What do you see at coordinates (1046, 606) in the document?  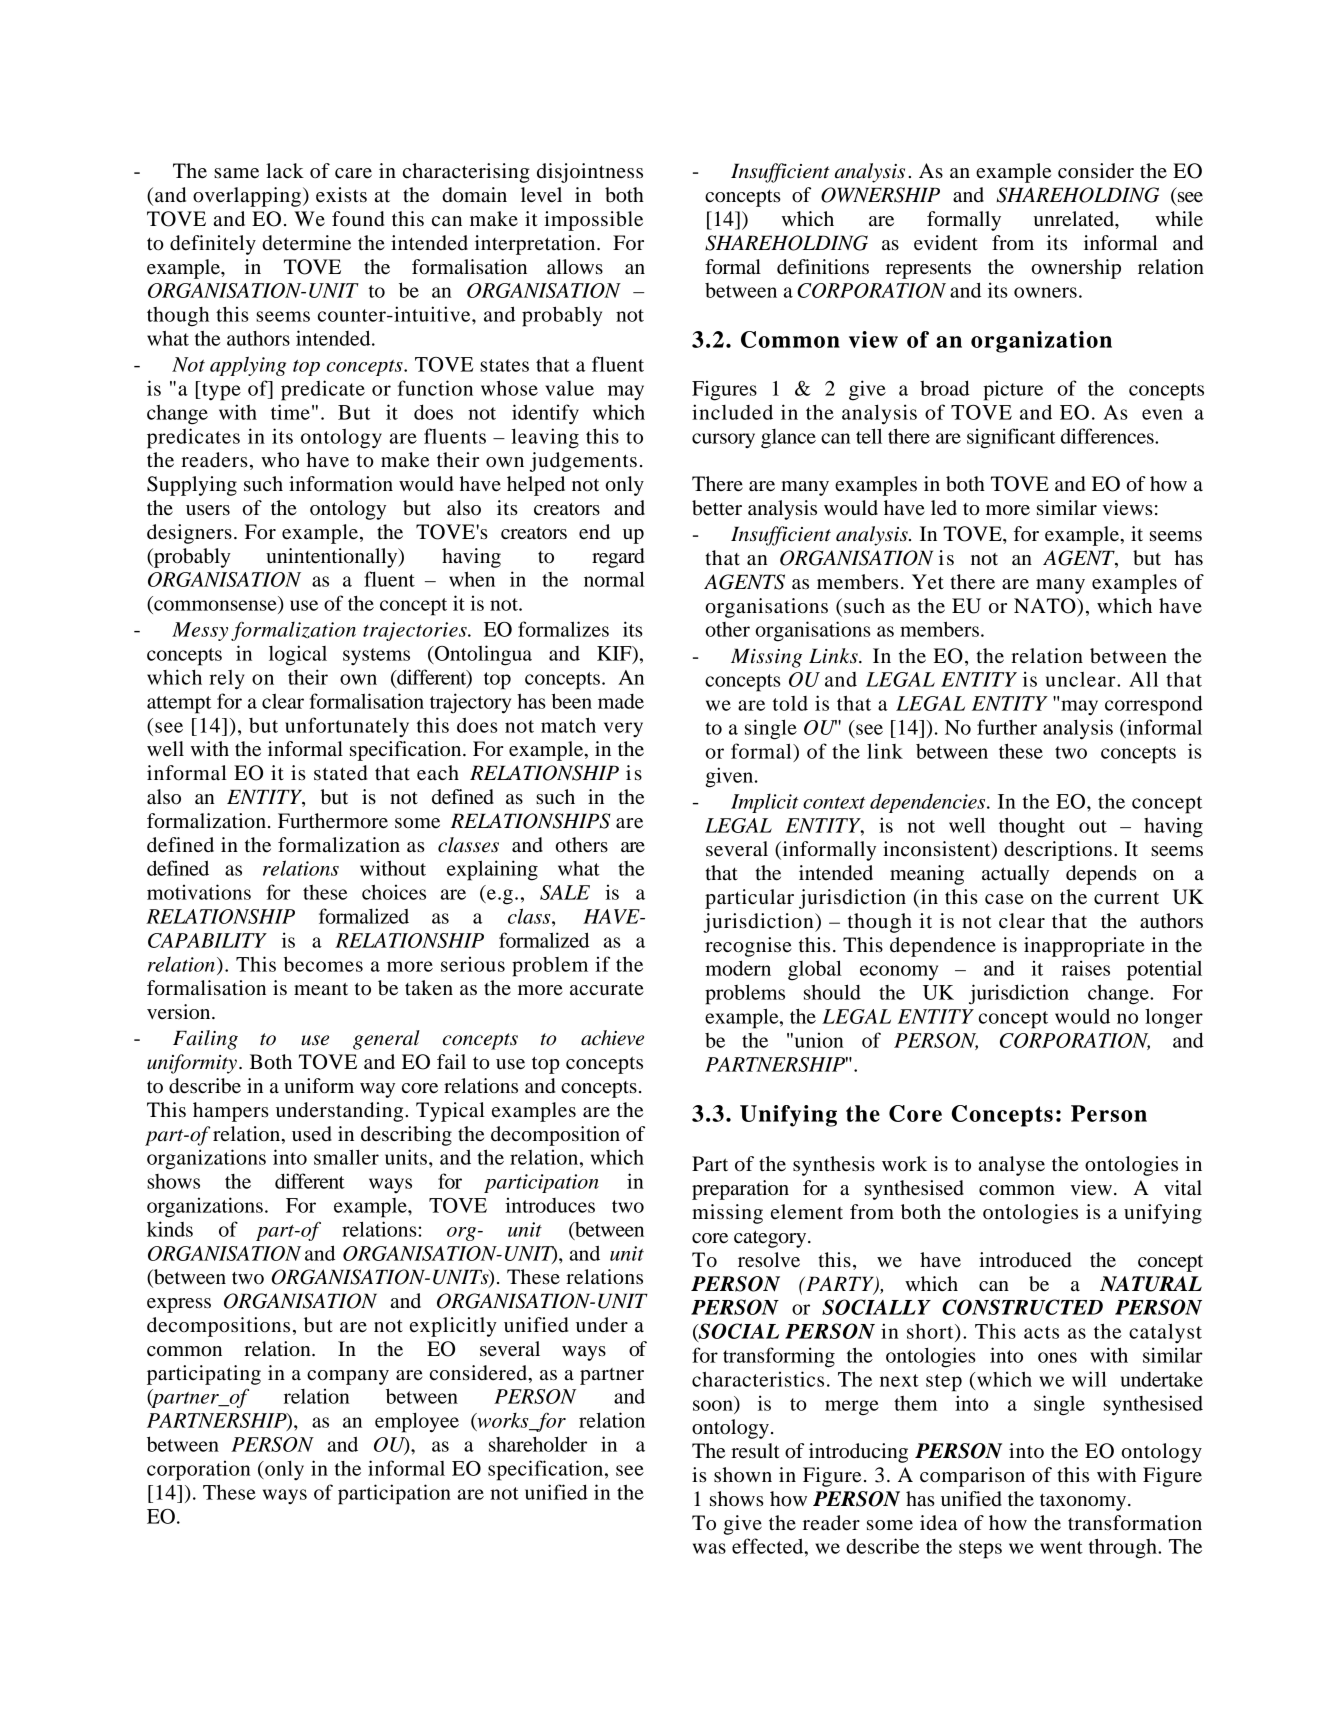 I see `NATO` at bounding box center [1046, 606].
